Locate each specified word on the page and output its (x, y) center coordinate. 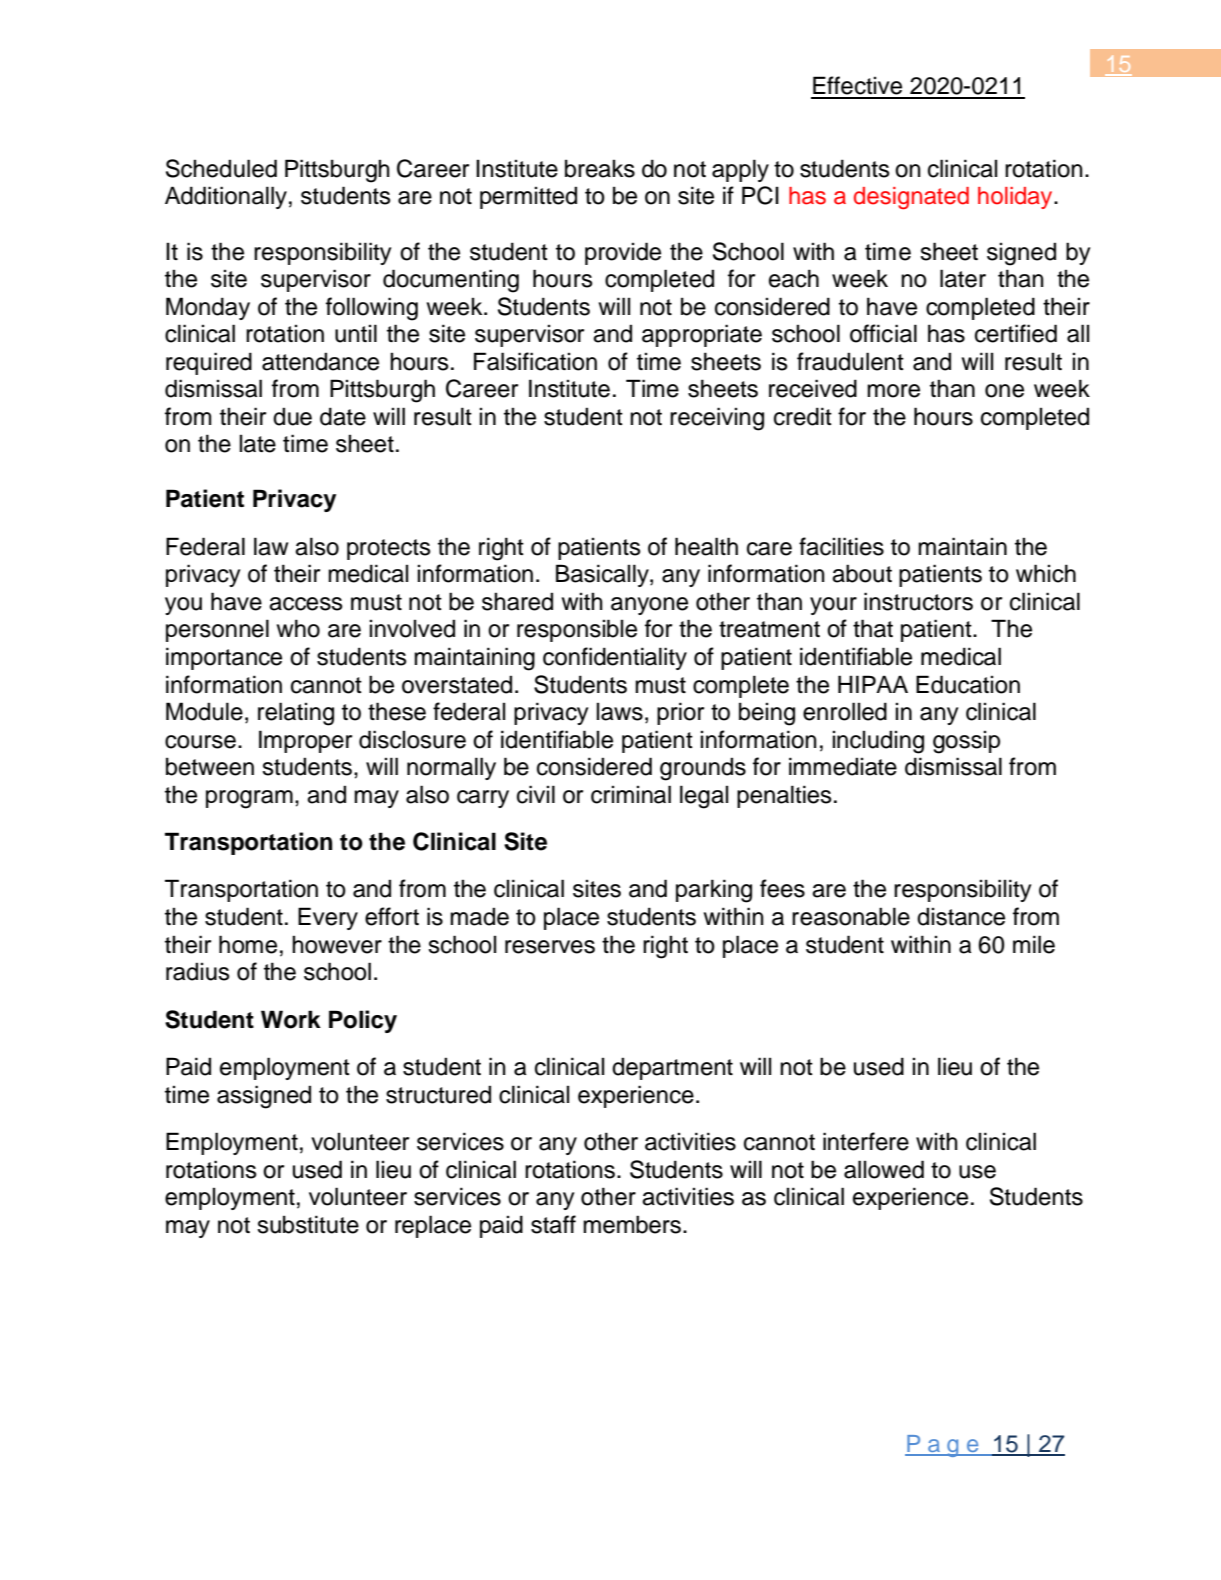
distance (961, 916)
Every (328, 918)
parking (714, 891)
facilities (841, 546)
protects (389, 549)
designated (911, 198)
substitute (308, 1224)
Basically (603, 575)
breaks (600, 168)
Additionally (226, 197)
